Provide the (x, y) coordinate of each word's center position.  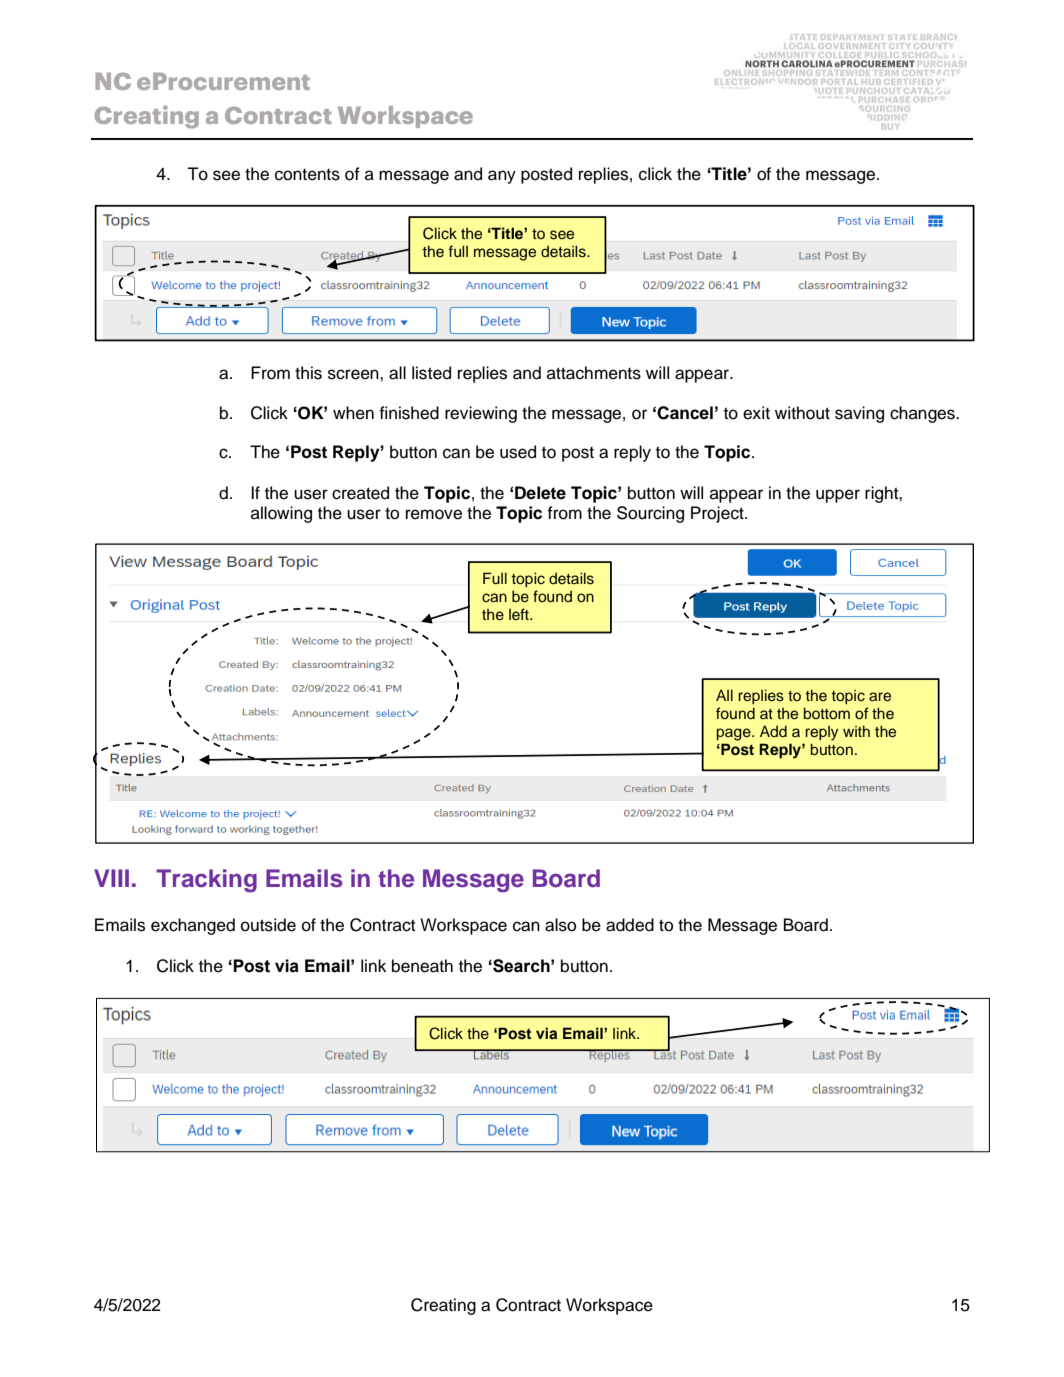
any (502, 177)
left (520, 614)
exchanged (193, 926)
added (630, 925)
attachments (594, 373)
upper (838, 496)
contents (307, 175)
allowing (281, 514)
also (560, 925)
